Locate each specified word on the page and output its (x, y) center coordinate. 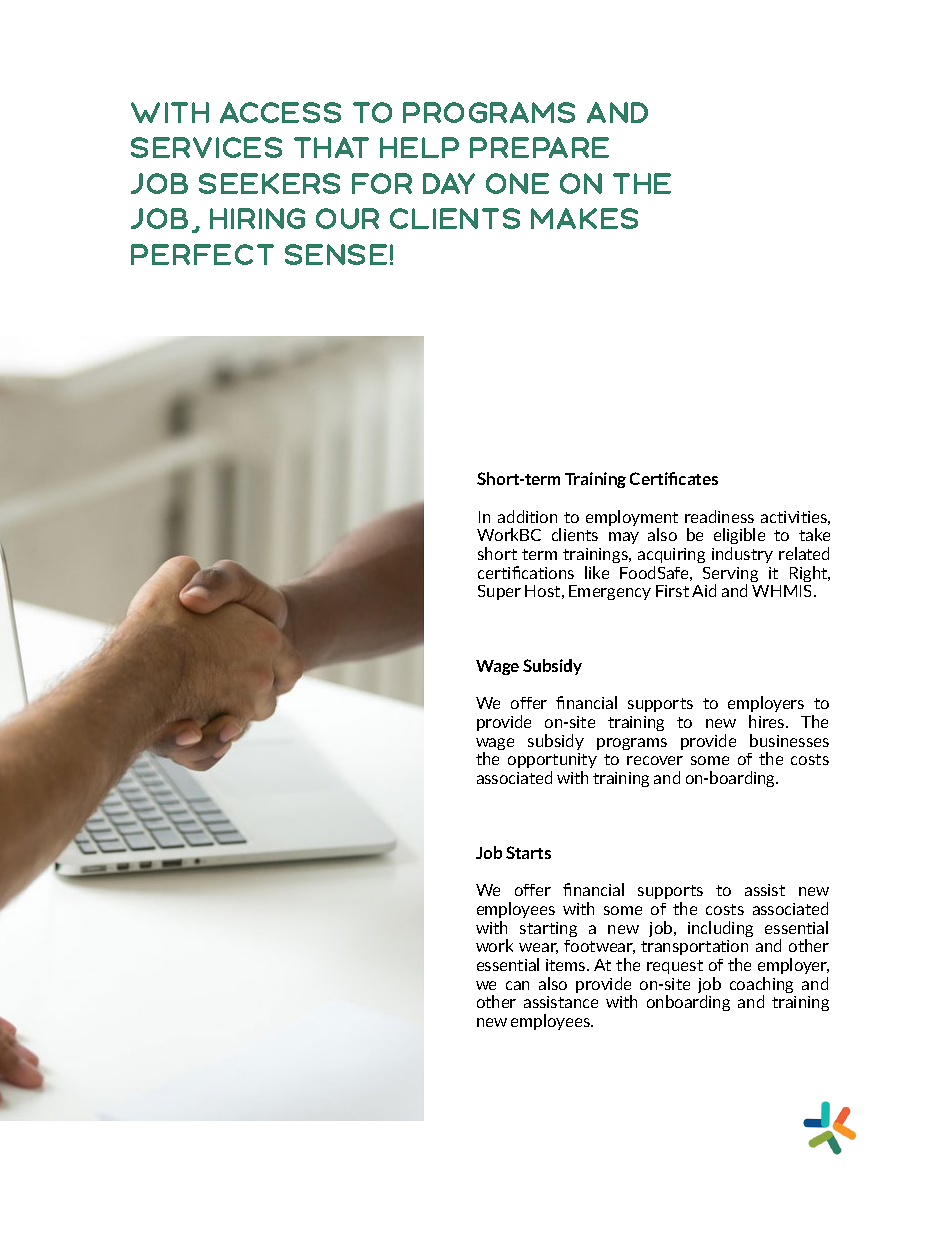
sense (336, 254)
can (517, 985)
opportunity (552, 760)
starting (548, 929)
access (280, 112)
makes (584, 218)
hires (768, 721)
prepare (539, 147)
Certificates (674, 478)
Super (499, 592)
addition (527, 516)
